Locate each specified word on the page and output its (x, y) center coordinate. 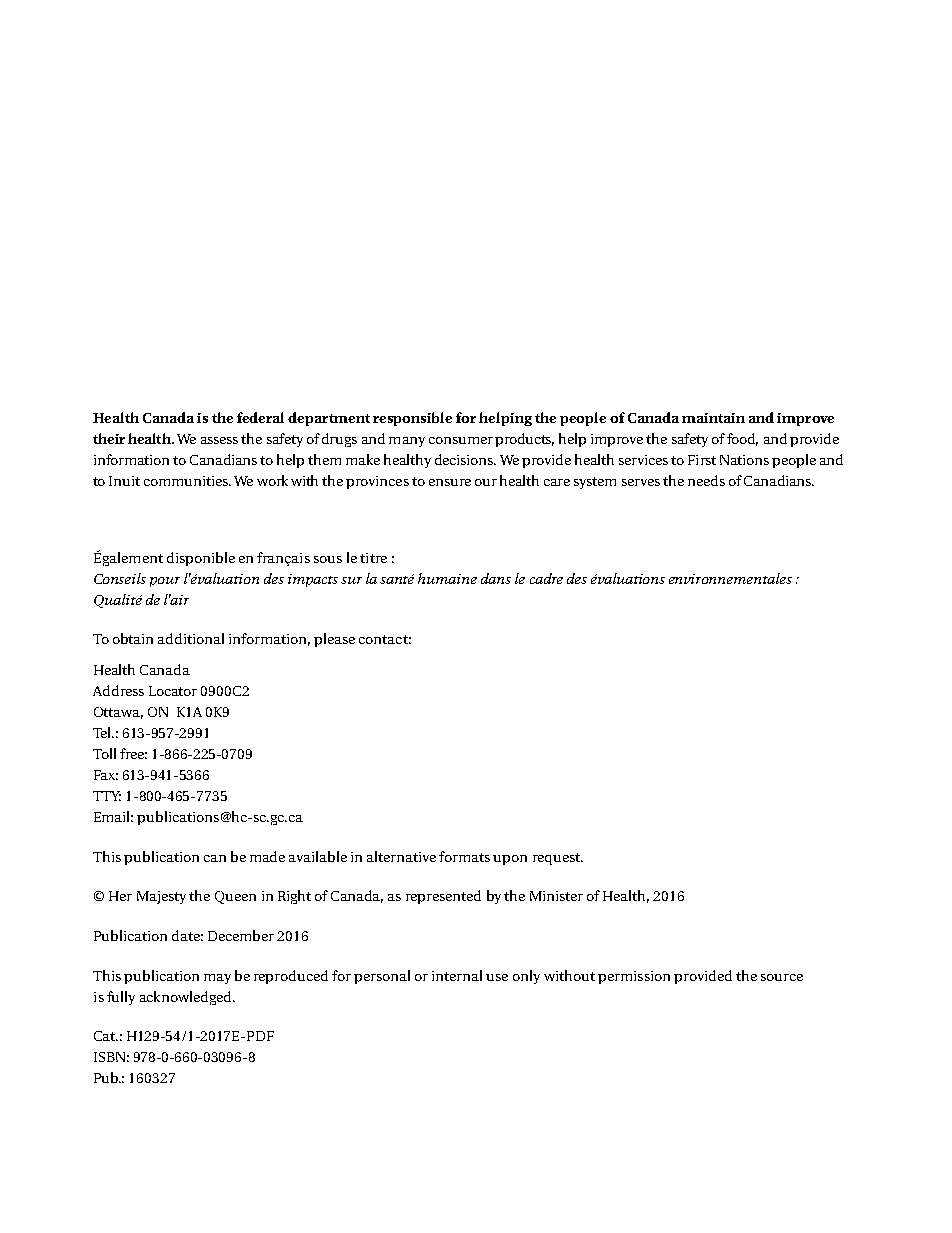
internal (457, 975)
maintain (713, 418)
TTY (107, 796)
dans (496, 578)
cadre (546, 578)
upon (510, 860)
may (217, 979)
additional (191, 638)
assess (219, 440)
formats (464, 856)
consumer (461, 440)
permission (634, 977)
